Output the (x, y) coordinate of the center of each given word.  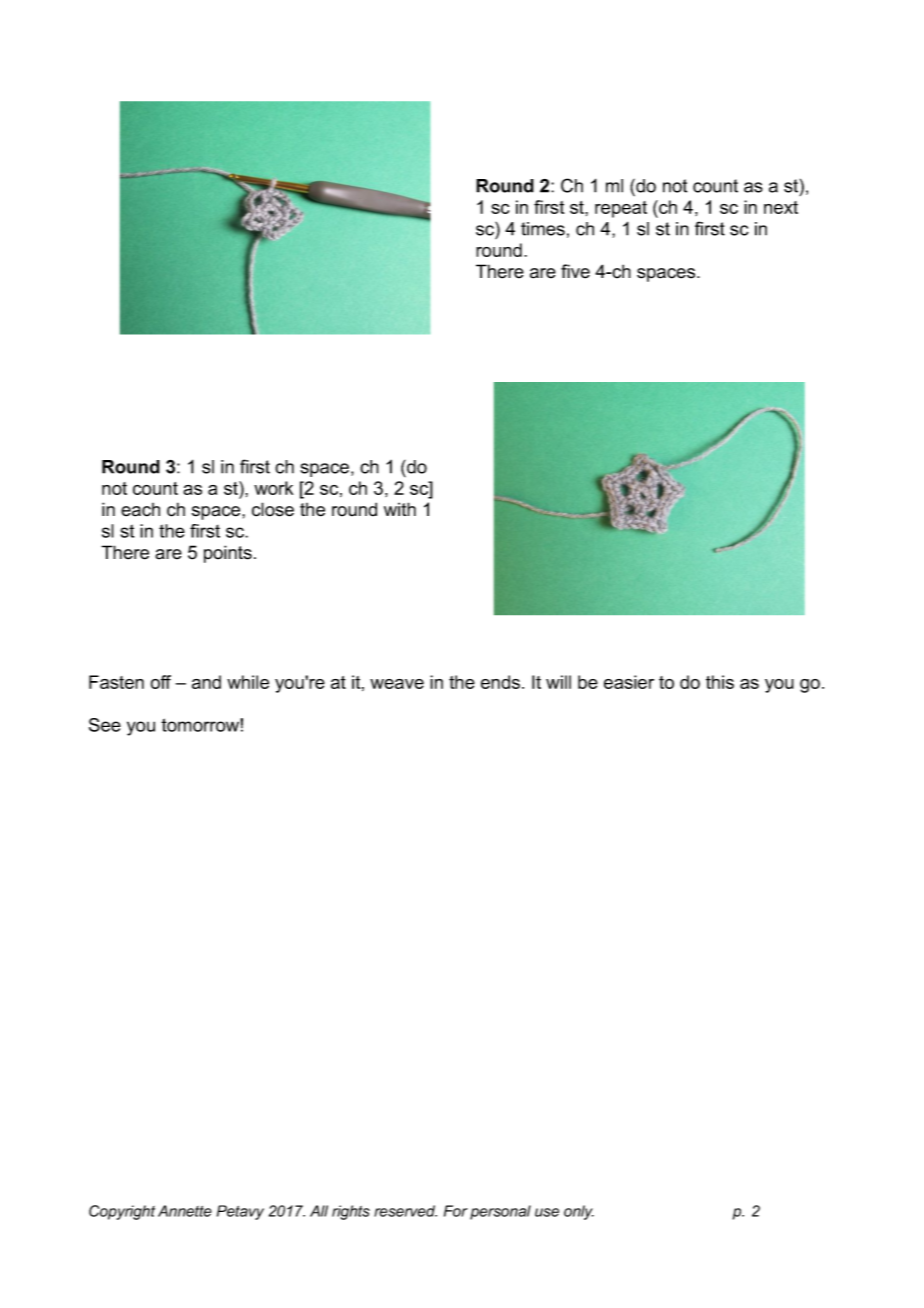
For (456, 1211)
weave (397, 684)
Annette (185, 1211)
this (720, 682)
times (543, 229)
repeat (621, 209)
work (273, 488)
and (206, 682)
